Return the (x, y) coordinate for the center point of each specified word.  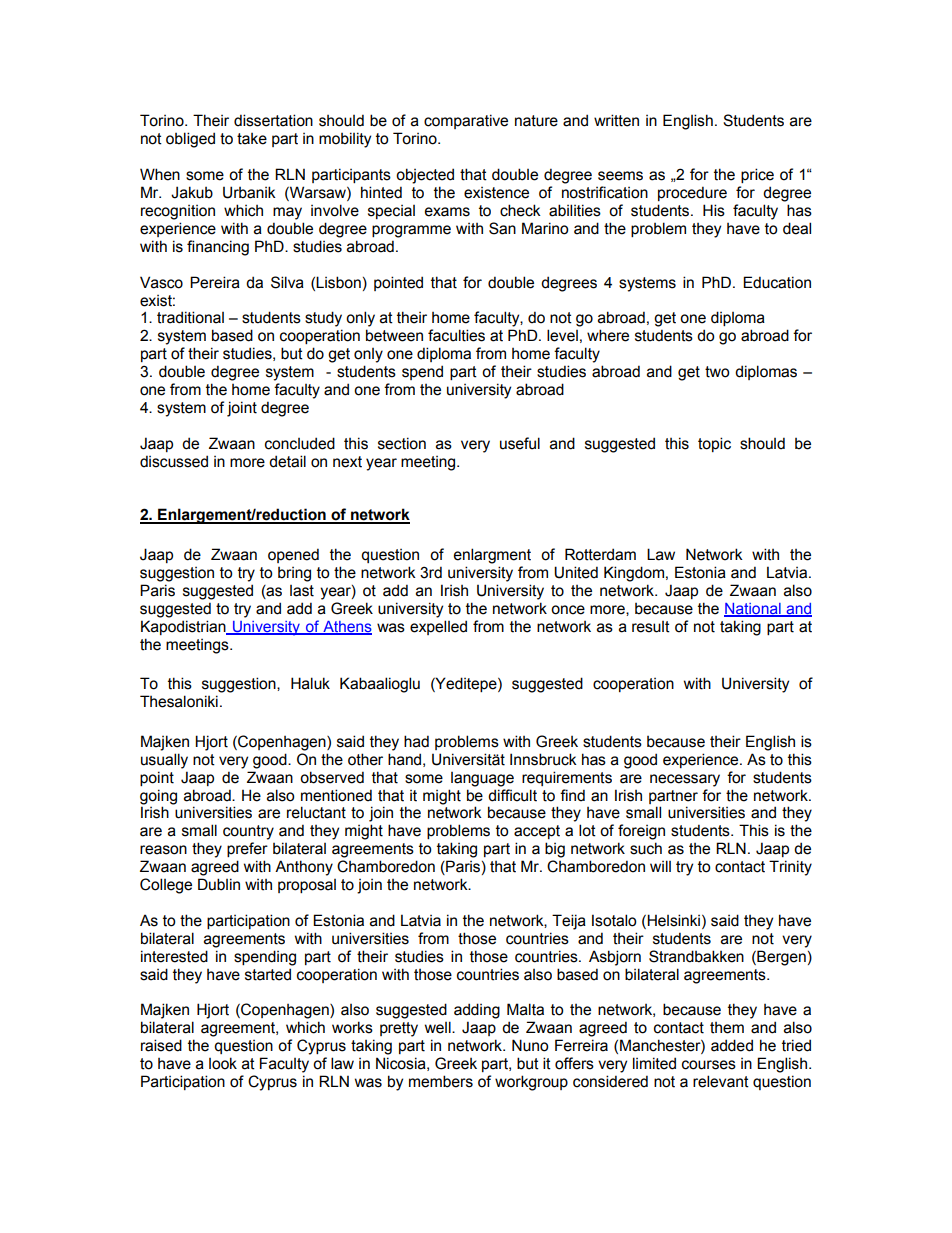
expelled (438, 627)
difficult (512, 795)
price (757, 175)
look (223, 1063)
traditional (190, 317)
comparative (466, 121)
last (302, 591)
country (248, 832)
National (753, 609)
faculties (456, 335)
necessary (685, 780)
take (252, 139)
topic (714, 444)
